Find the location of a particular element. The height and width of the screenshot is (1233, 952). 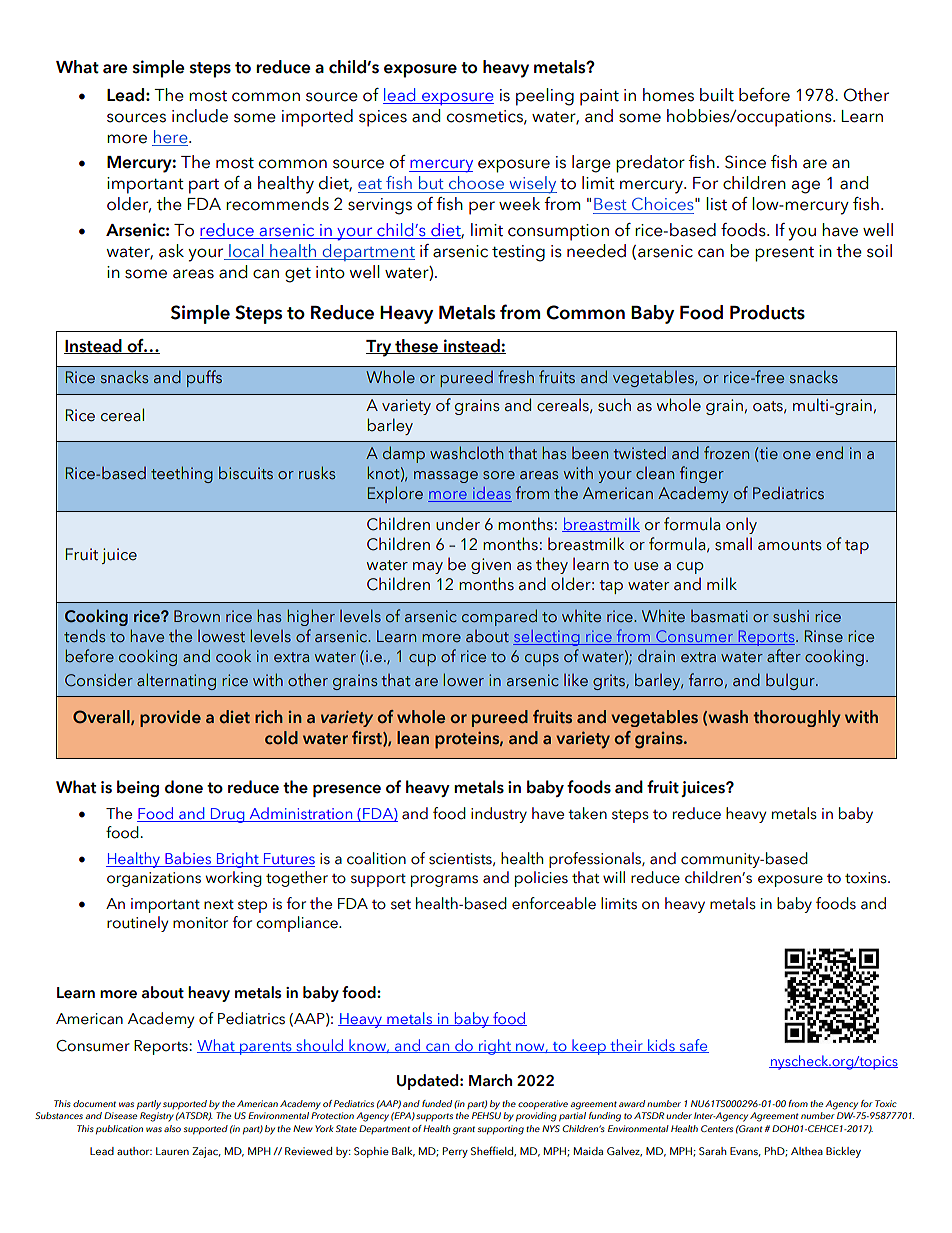

funded is located at coordinates (437, 1103).
